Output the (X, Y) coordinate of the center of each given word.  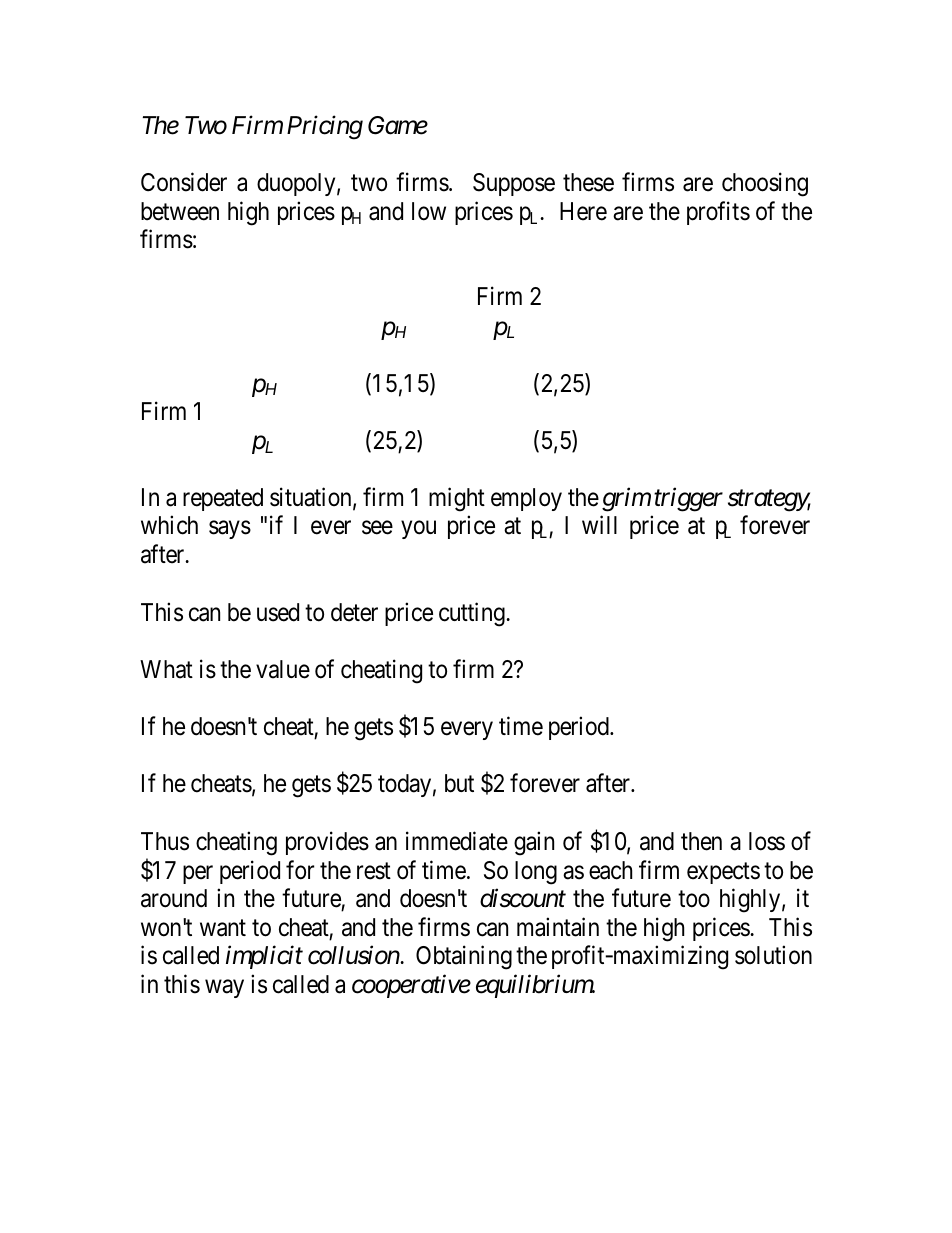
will (599, 525)
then (701, 841)
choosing (765, 184)
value (283, 669)
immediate (457, 841)
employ (526, 499)
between (180, 211)
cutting (473, 614)
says (230, 530)
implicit (264, 957)
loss (767, 841)
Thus (165, 841)
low (429, 211)
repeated (223, 499)
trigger (688, 500)
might (457, 500)
